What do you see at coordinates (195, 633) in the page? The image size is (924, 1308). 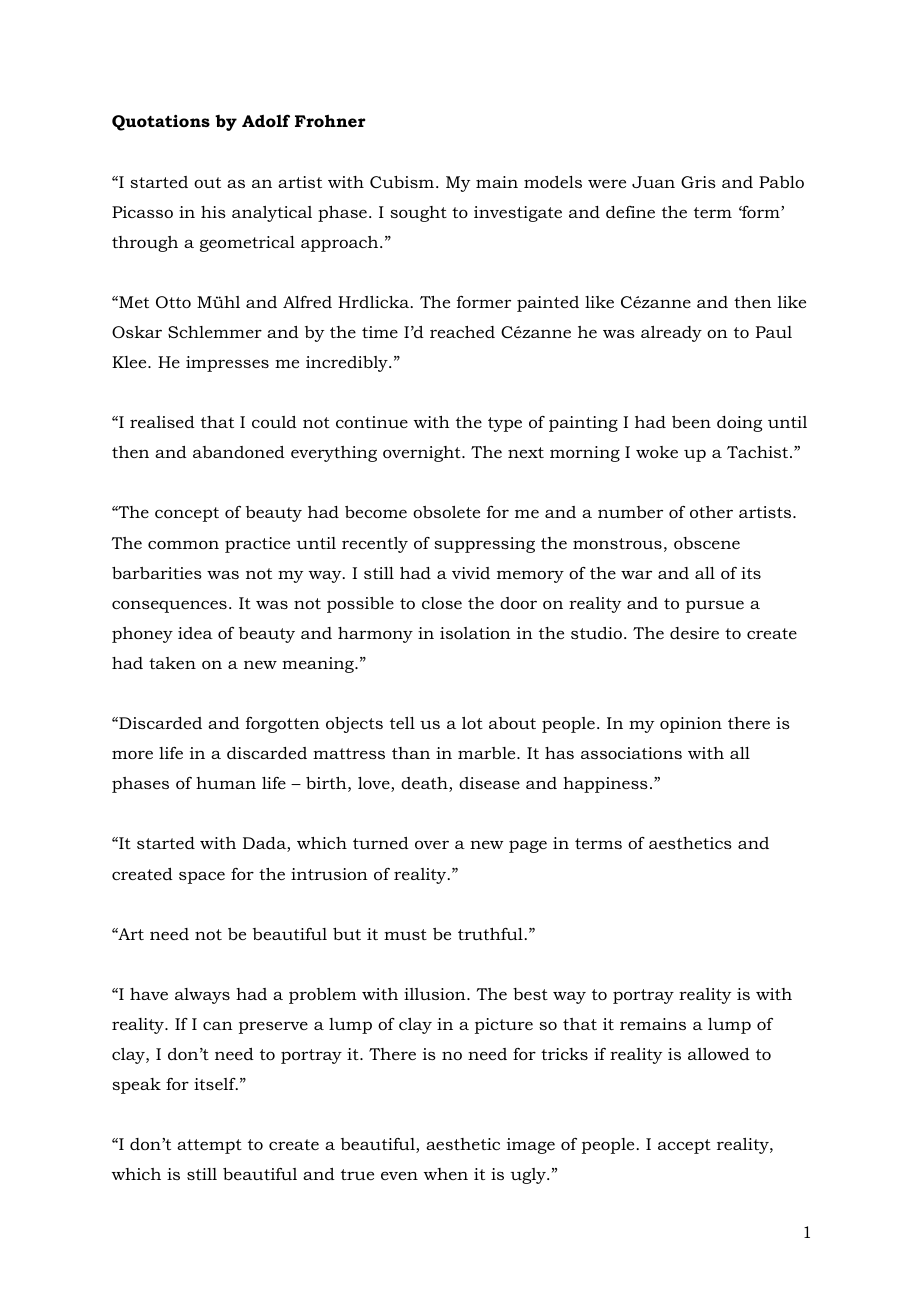 I see `idea` at bounding box center [195, 633].
